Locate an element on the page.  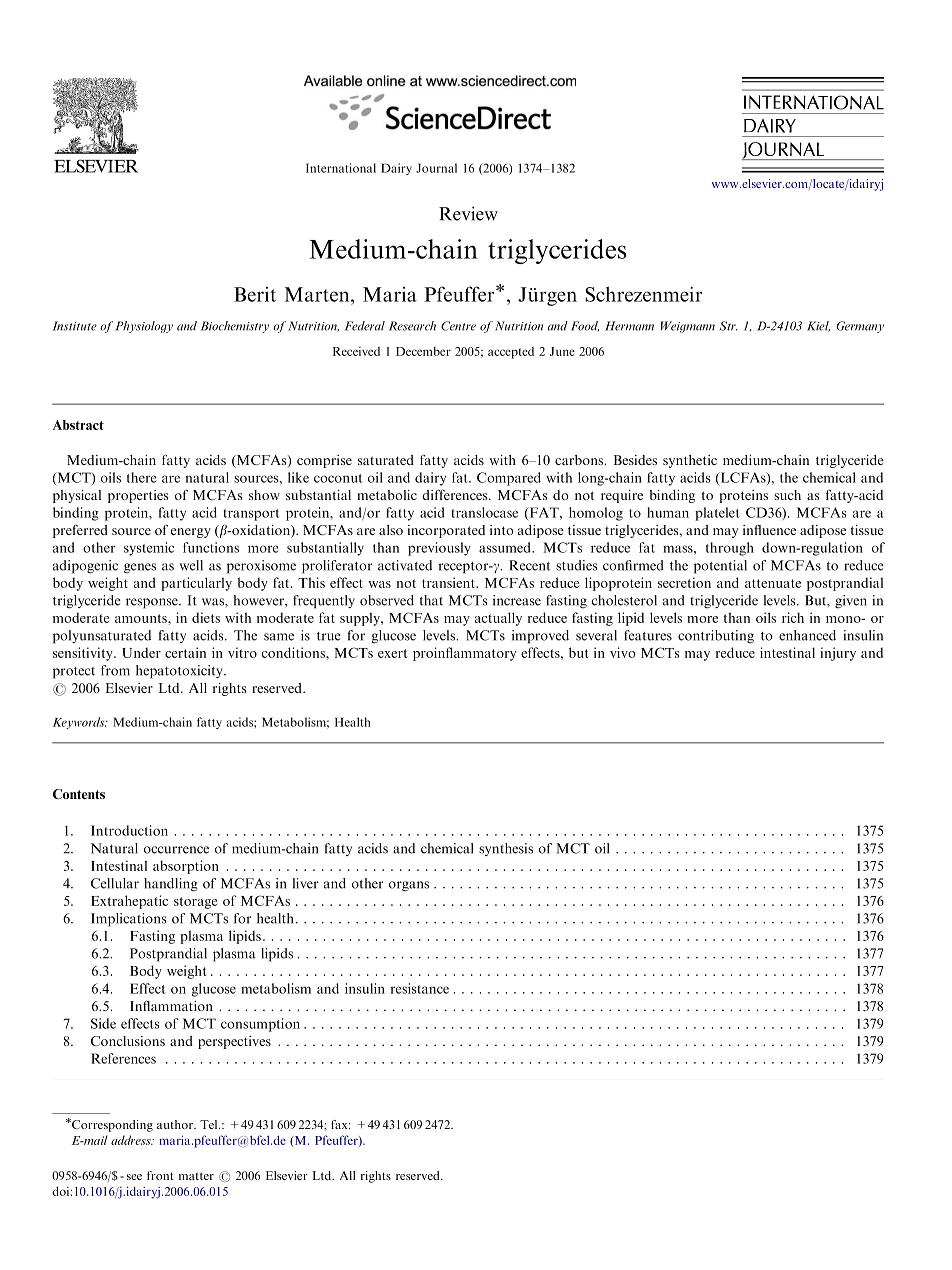
exert is located at coordinates (392, 653).
